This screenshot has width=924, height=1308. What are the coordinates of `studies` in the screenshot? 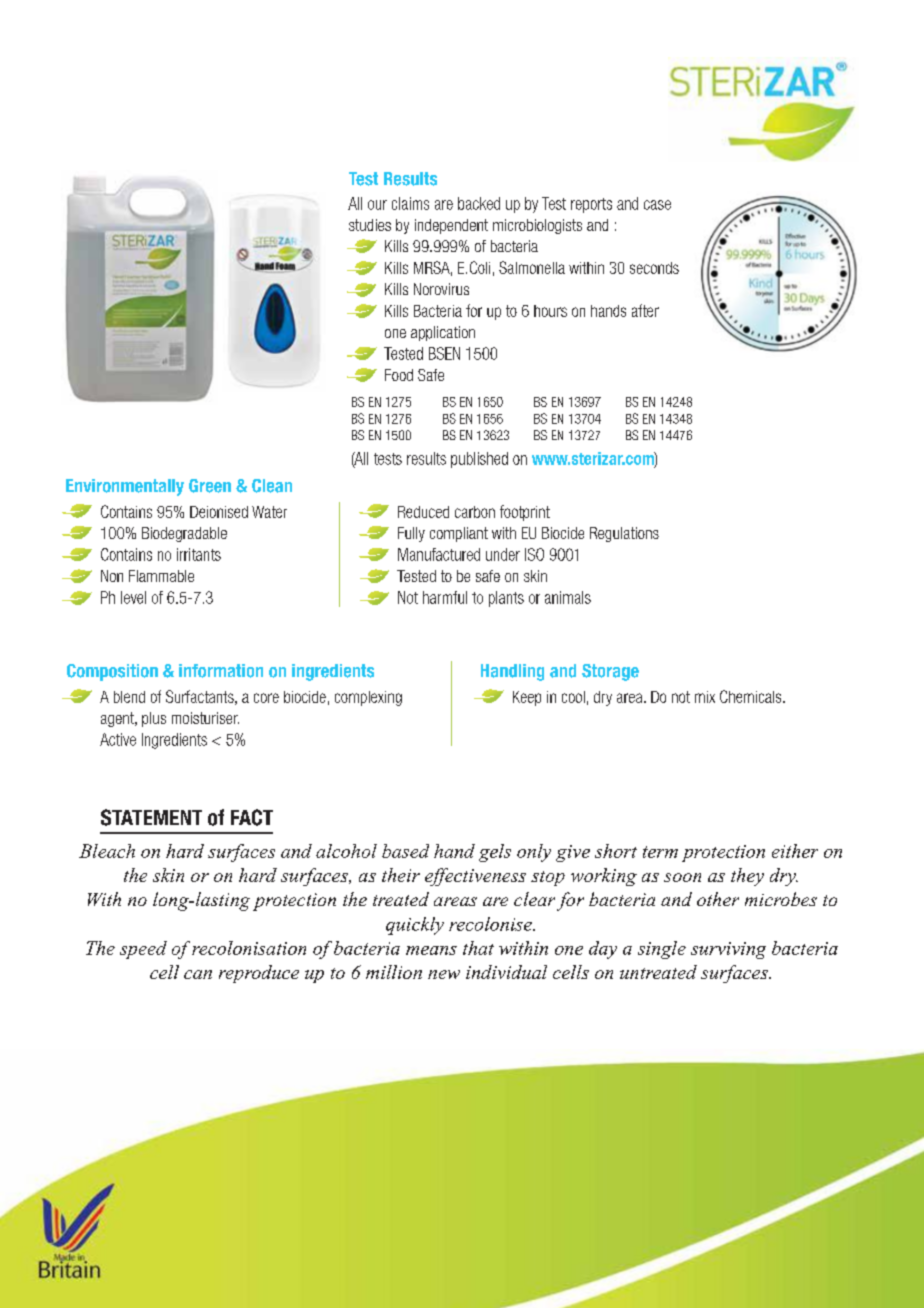 It's located at (370, 225).
